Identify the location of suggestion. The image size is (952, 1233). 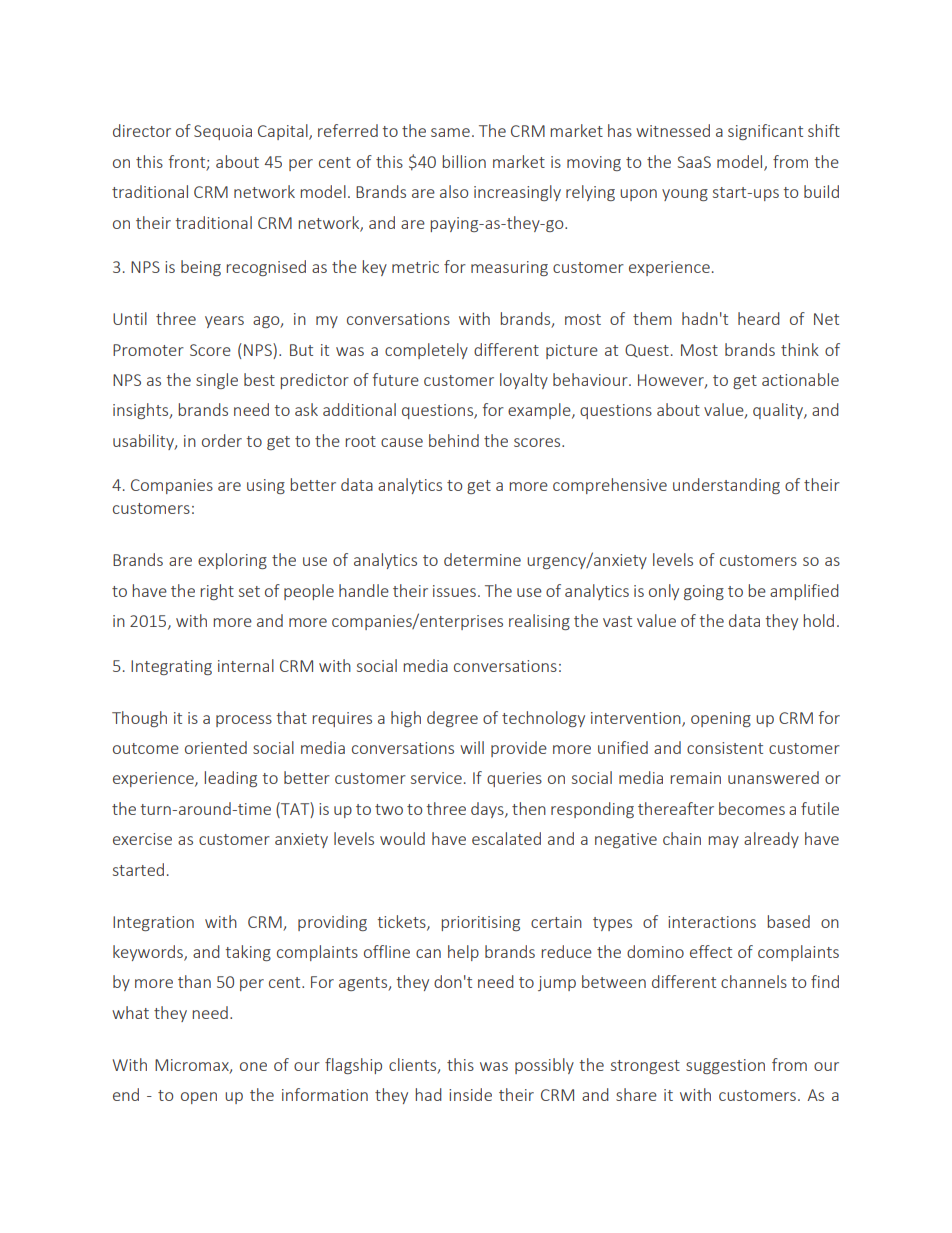
(725, 1066).
